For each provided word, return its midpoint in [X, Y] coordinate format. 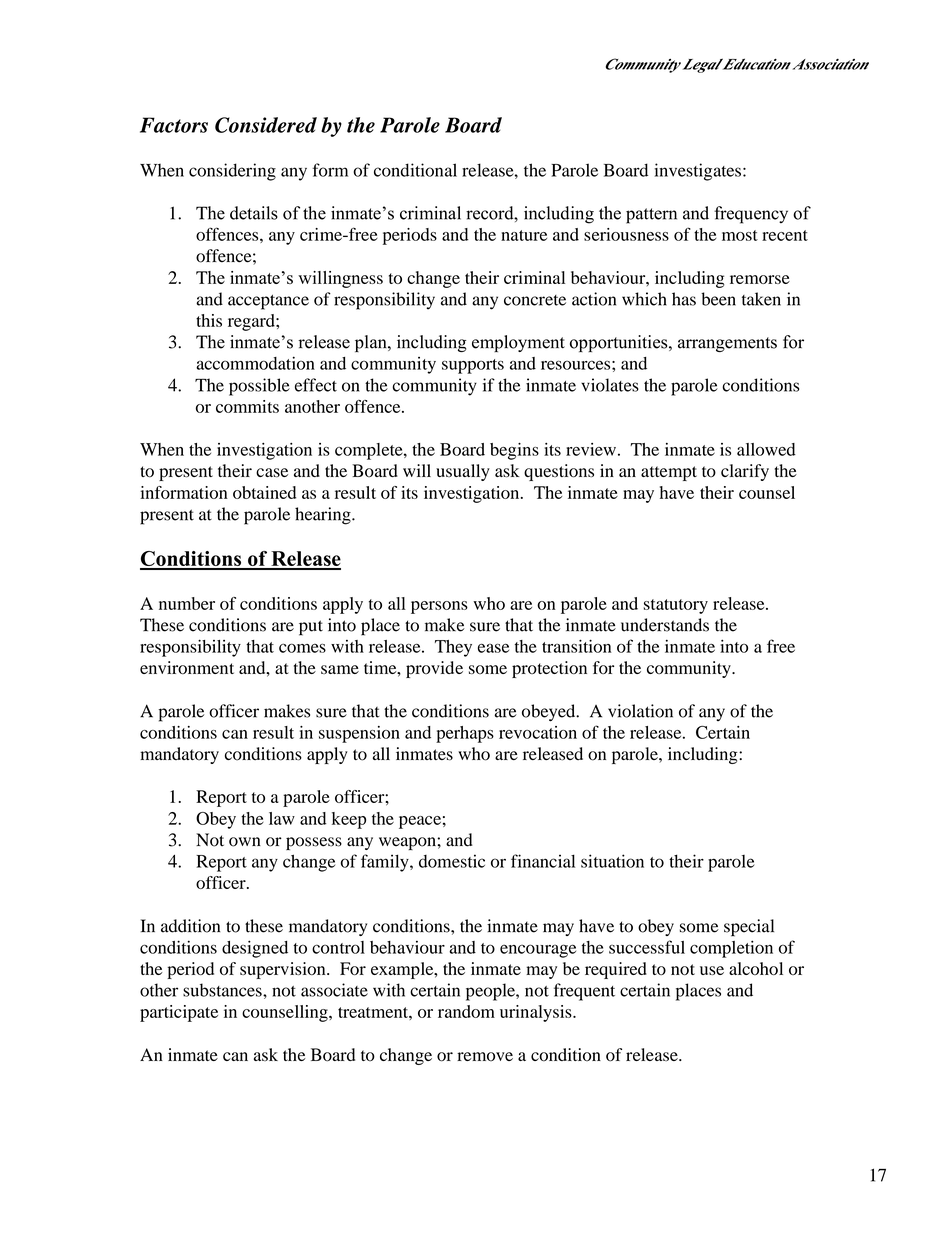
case [272, 472]
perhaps [465, 734]
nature [524, 235]
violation [640, 711]
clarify [745, 472]
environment [187, 667]
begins [514, 451]
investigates [697, 172]
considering [232, 172]
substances [223, 990]
